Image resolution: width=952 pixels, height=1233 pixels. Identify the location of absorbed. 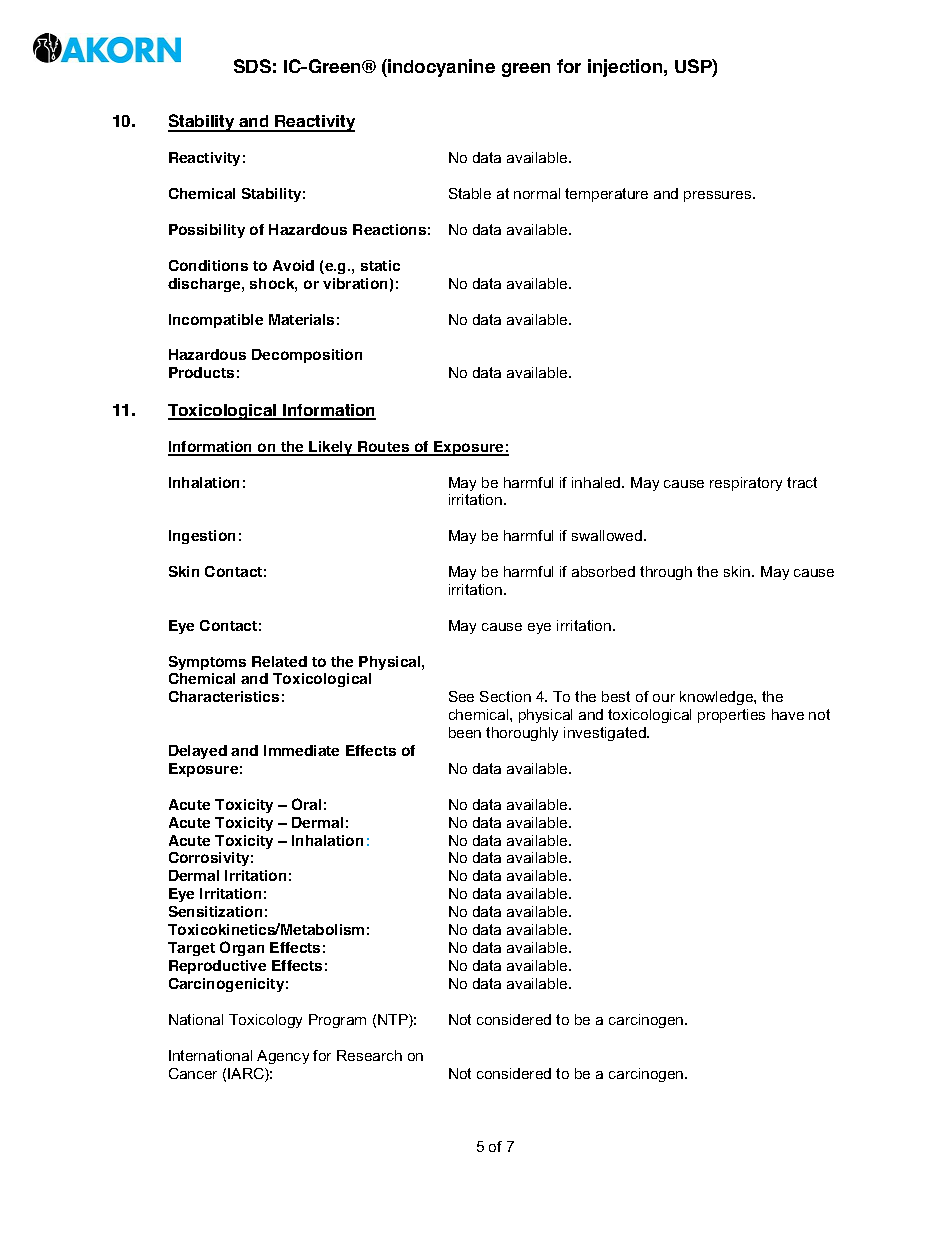
(603, 571).
